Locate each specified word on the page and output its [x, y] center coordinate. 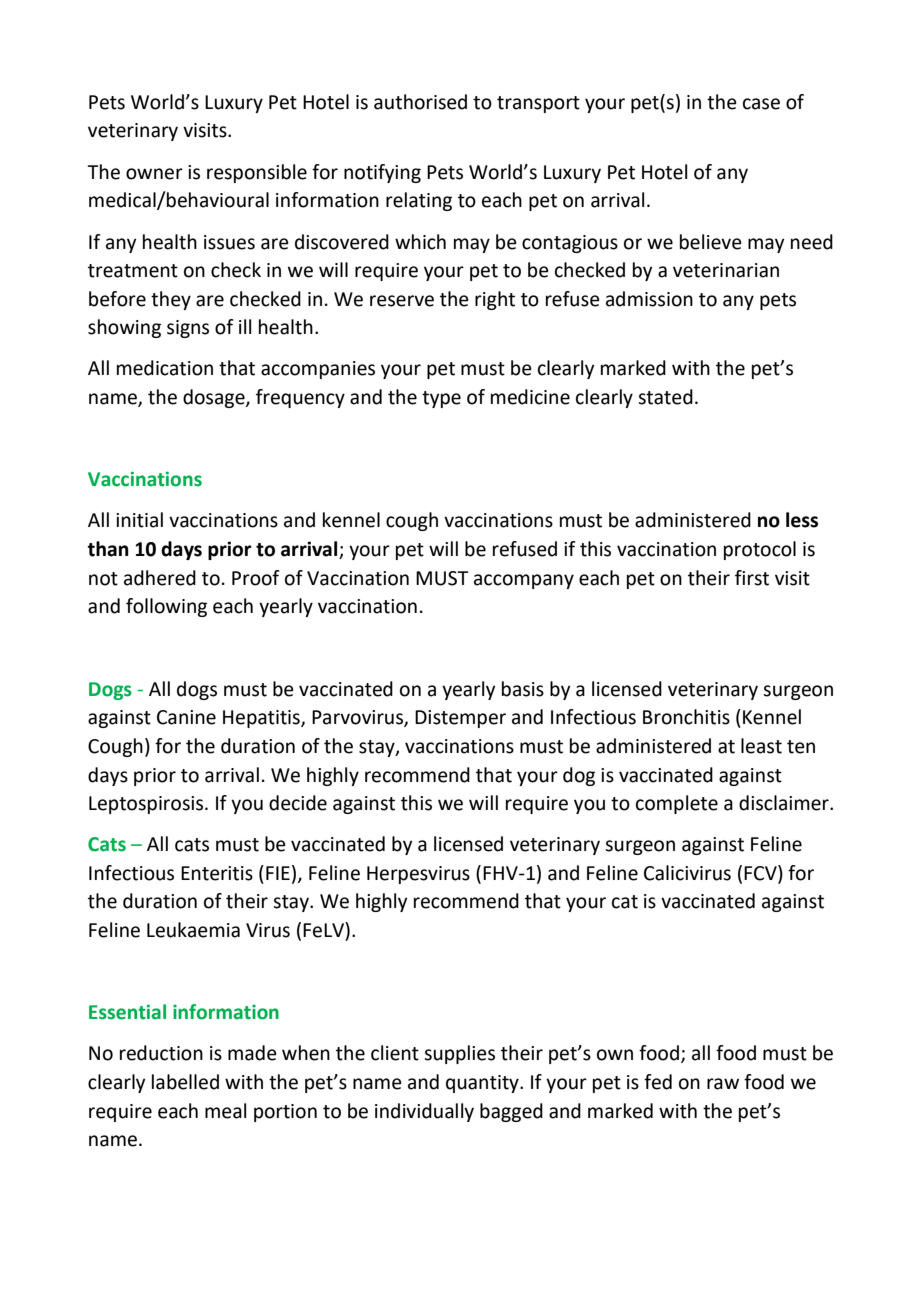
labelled [185, 1082]
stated [665, 397]
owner [154, 174]
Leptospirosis [147, 805]
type [441, 399]
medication [165, 368]
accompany [524, 581]
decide [298, 803]
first [752, 578]
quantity [483, 1084]
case [761, 104]
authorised [420, 102]
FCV [761, 873]
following [166, 607]
